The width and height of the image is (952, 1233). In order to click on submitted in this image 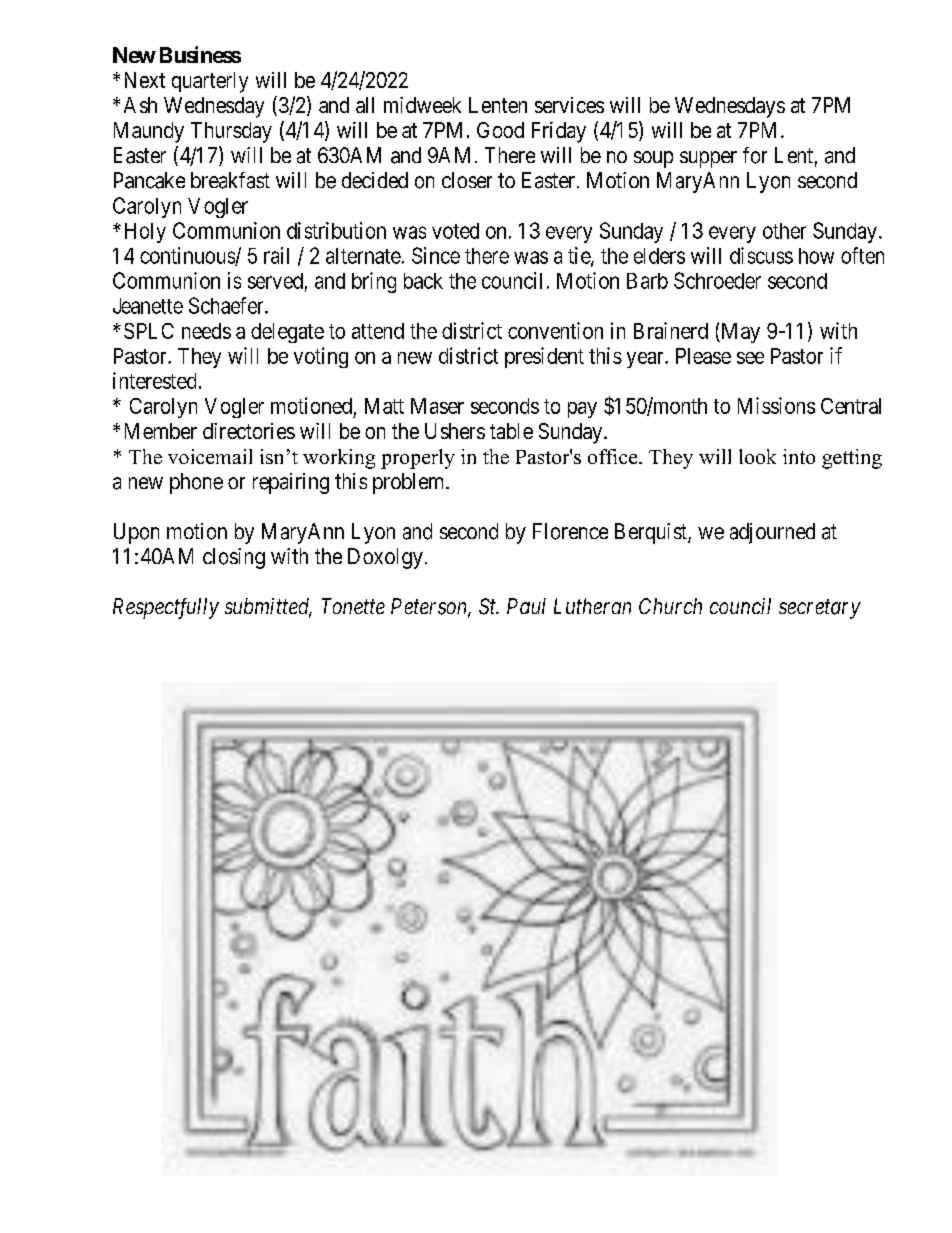, I will do `click(268, 607)`.
